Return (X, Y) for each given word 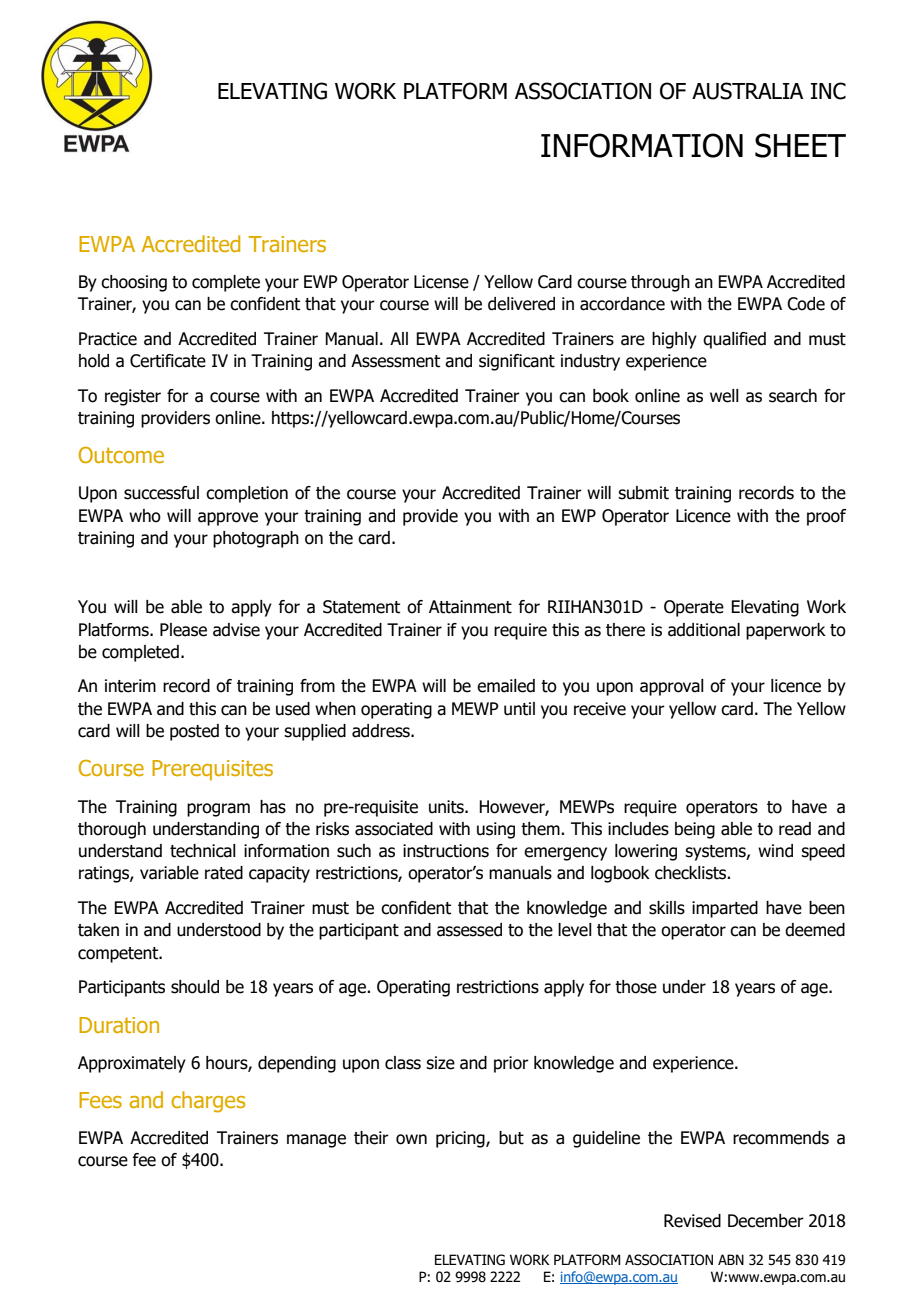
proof (826, 517)
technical (203, 851)
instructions (446, 851)
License (441, 282)
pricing (461, 1139)
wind (775, 851)
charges (208, 1102)
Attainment (470, 607)
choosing (134, 283)
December (766, 1221)
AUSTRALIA (747, 91)
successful (161, 493)
